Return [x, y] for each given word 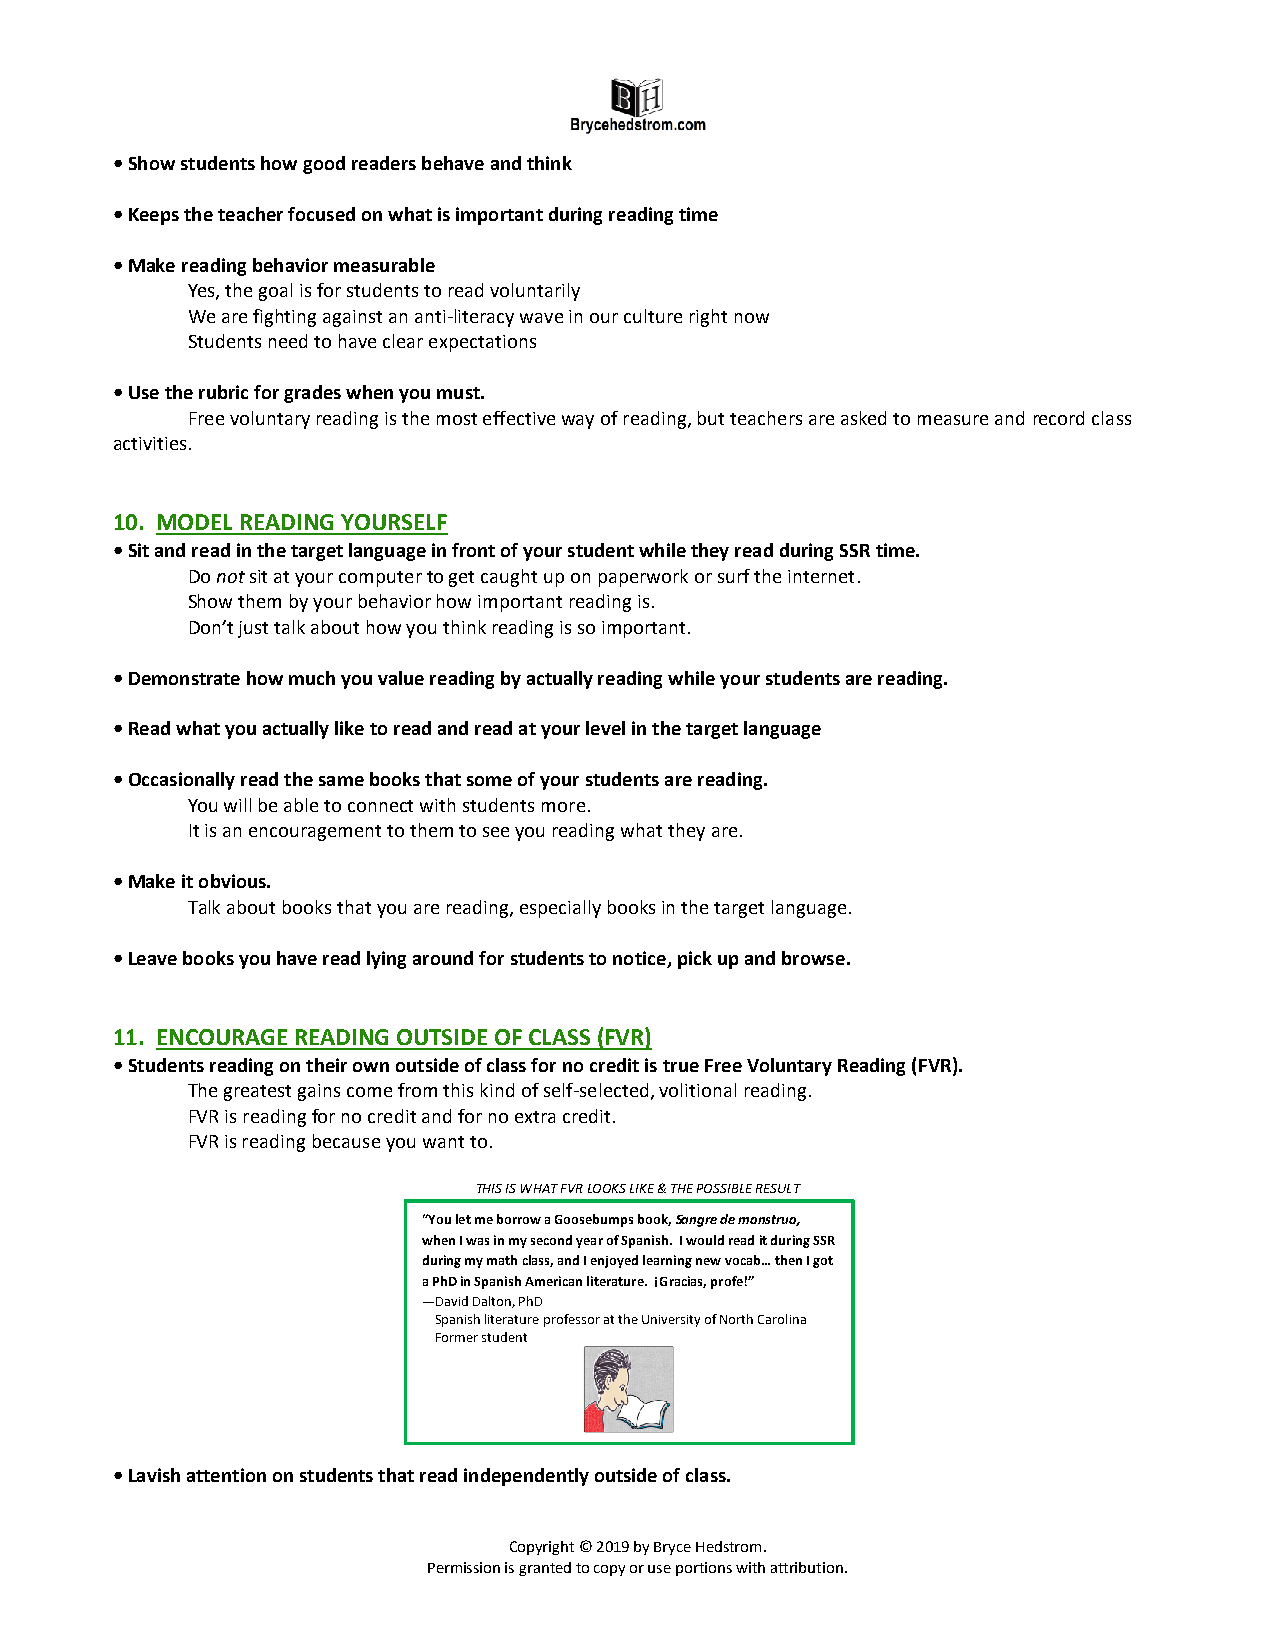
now [752, 318]
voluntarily [535, 292]
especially [560, 909]
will [237, 805]
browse [813, 958]
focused [321, 214]
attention [226, 1475]
